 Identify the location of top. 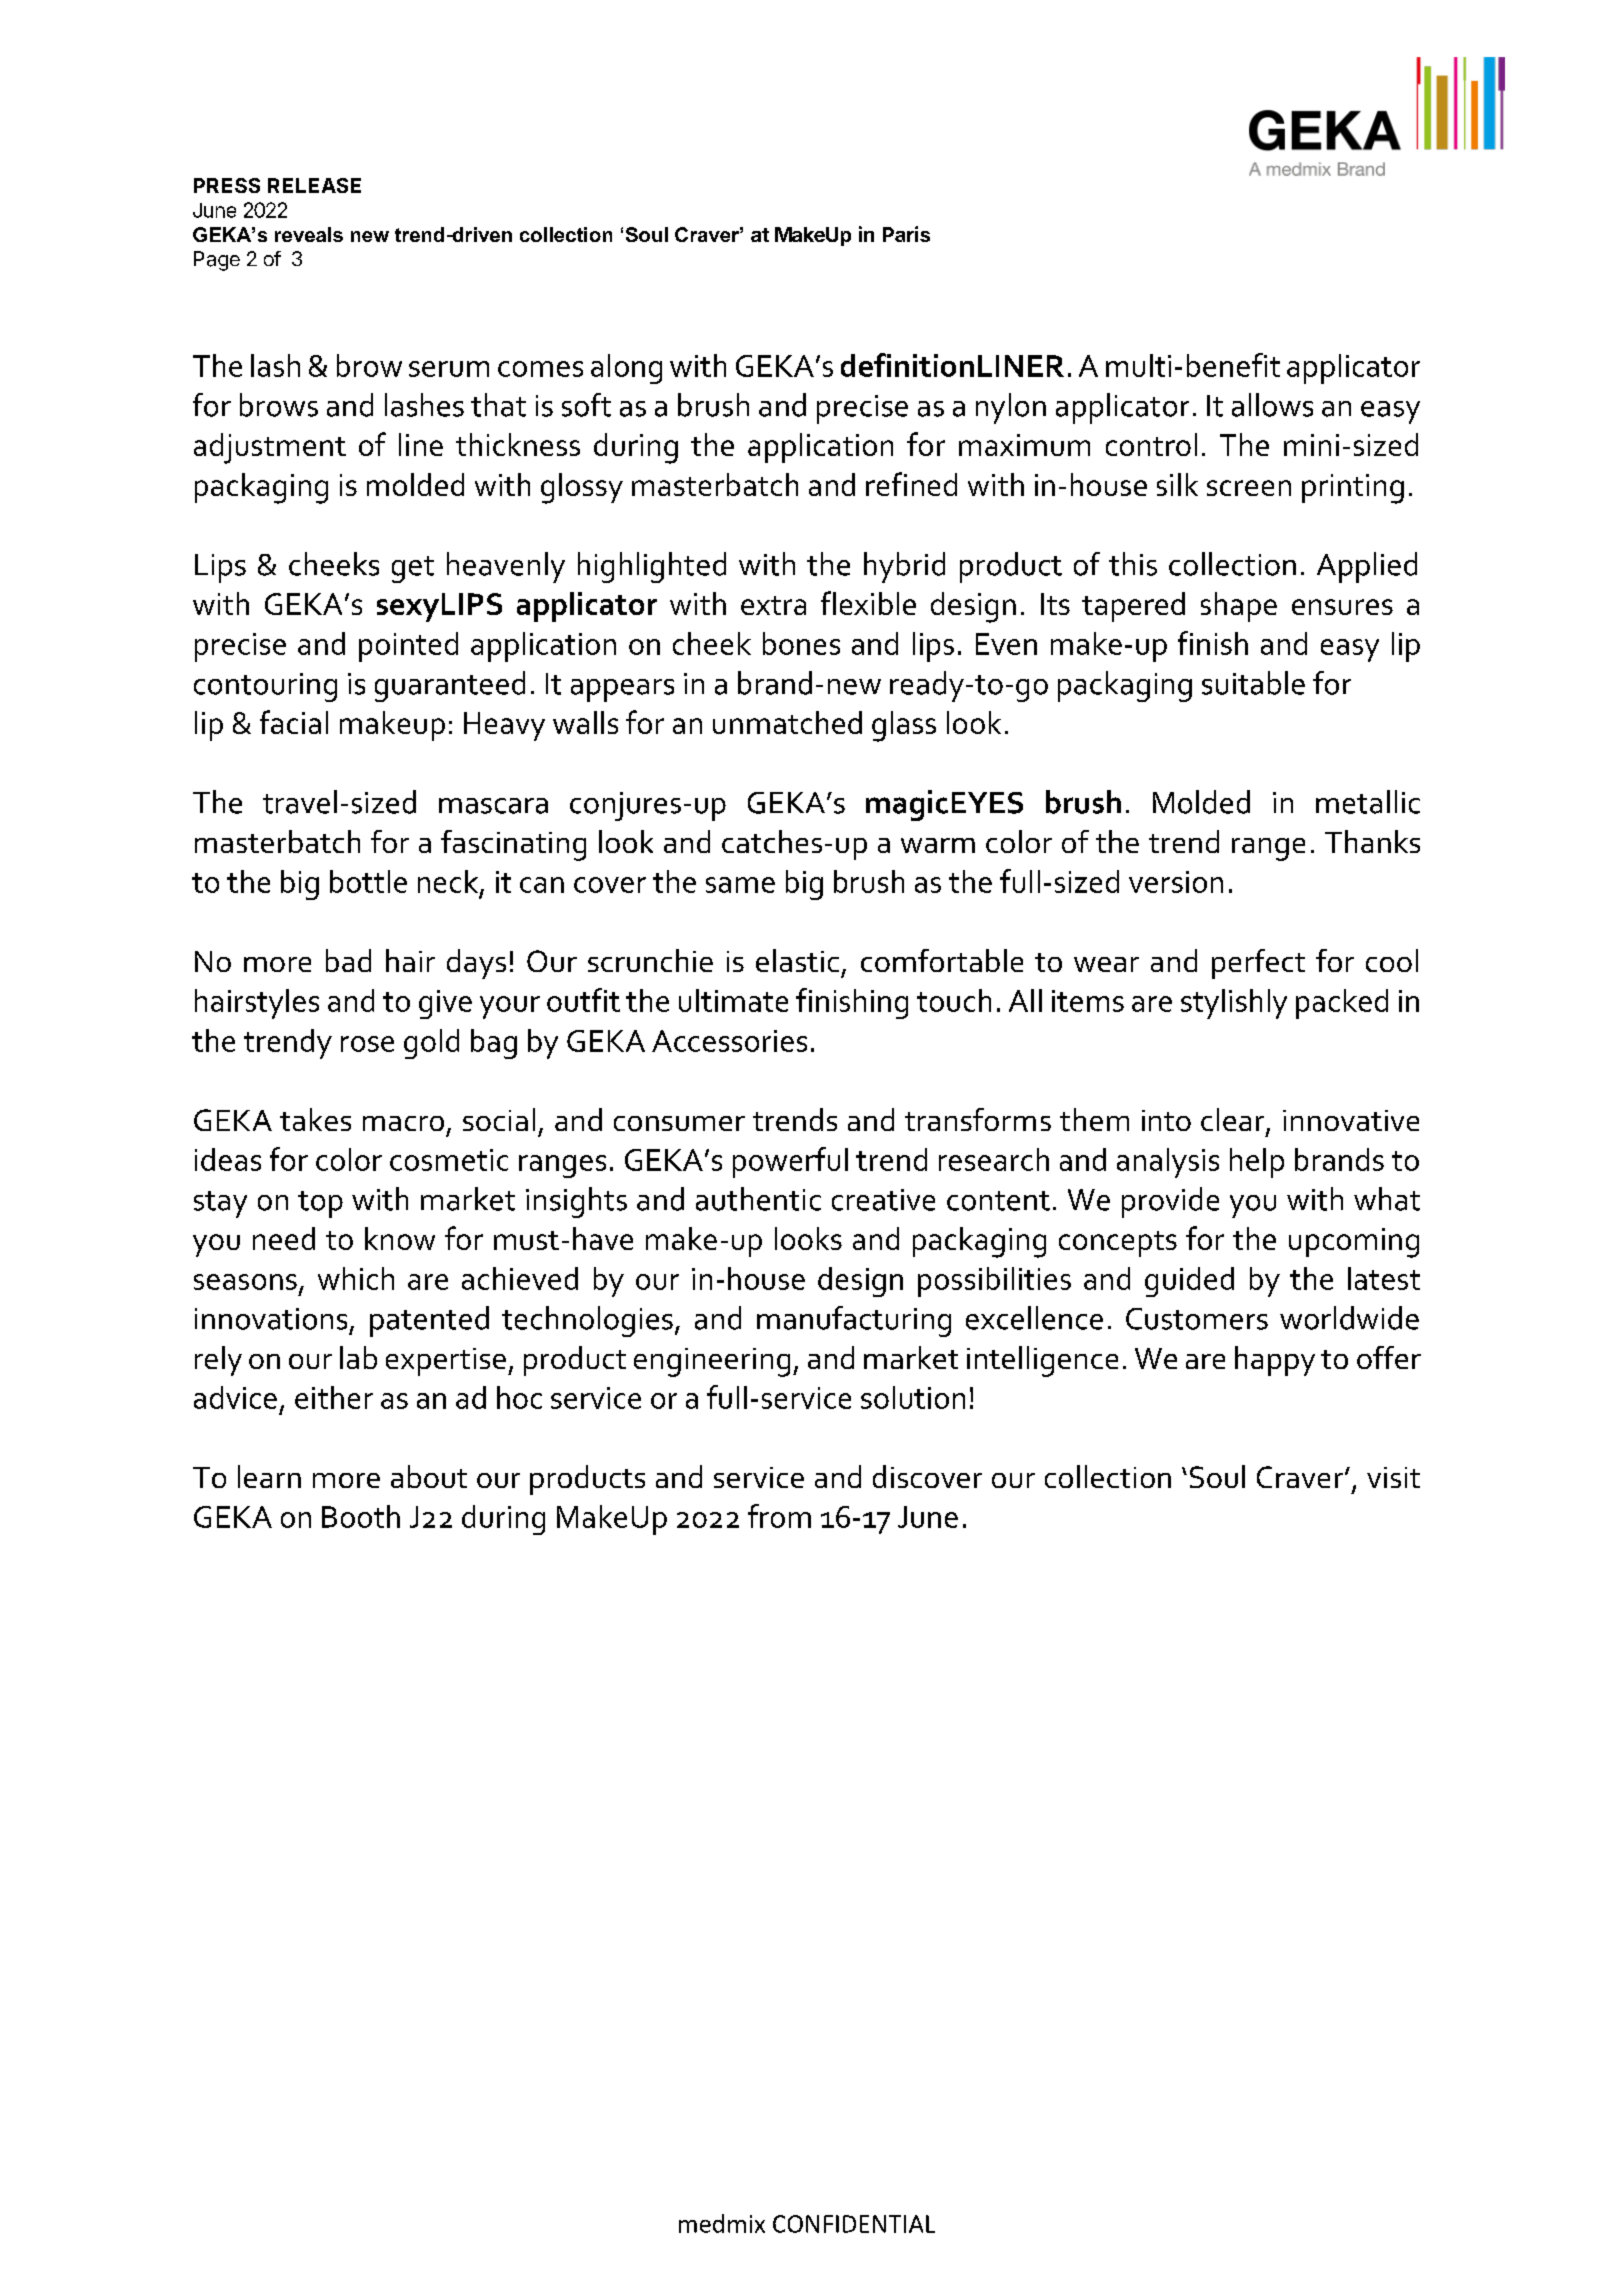
(320, 1204).
